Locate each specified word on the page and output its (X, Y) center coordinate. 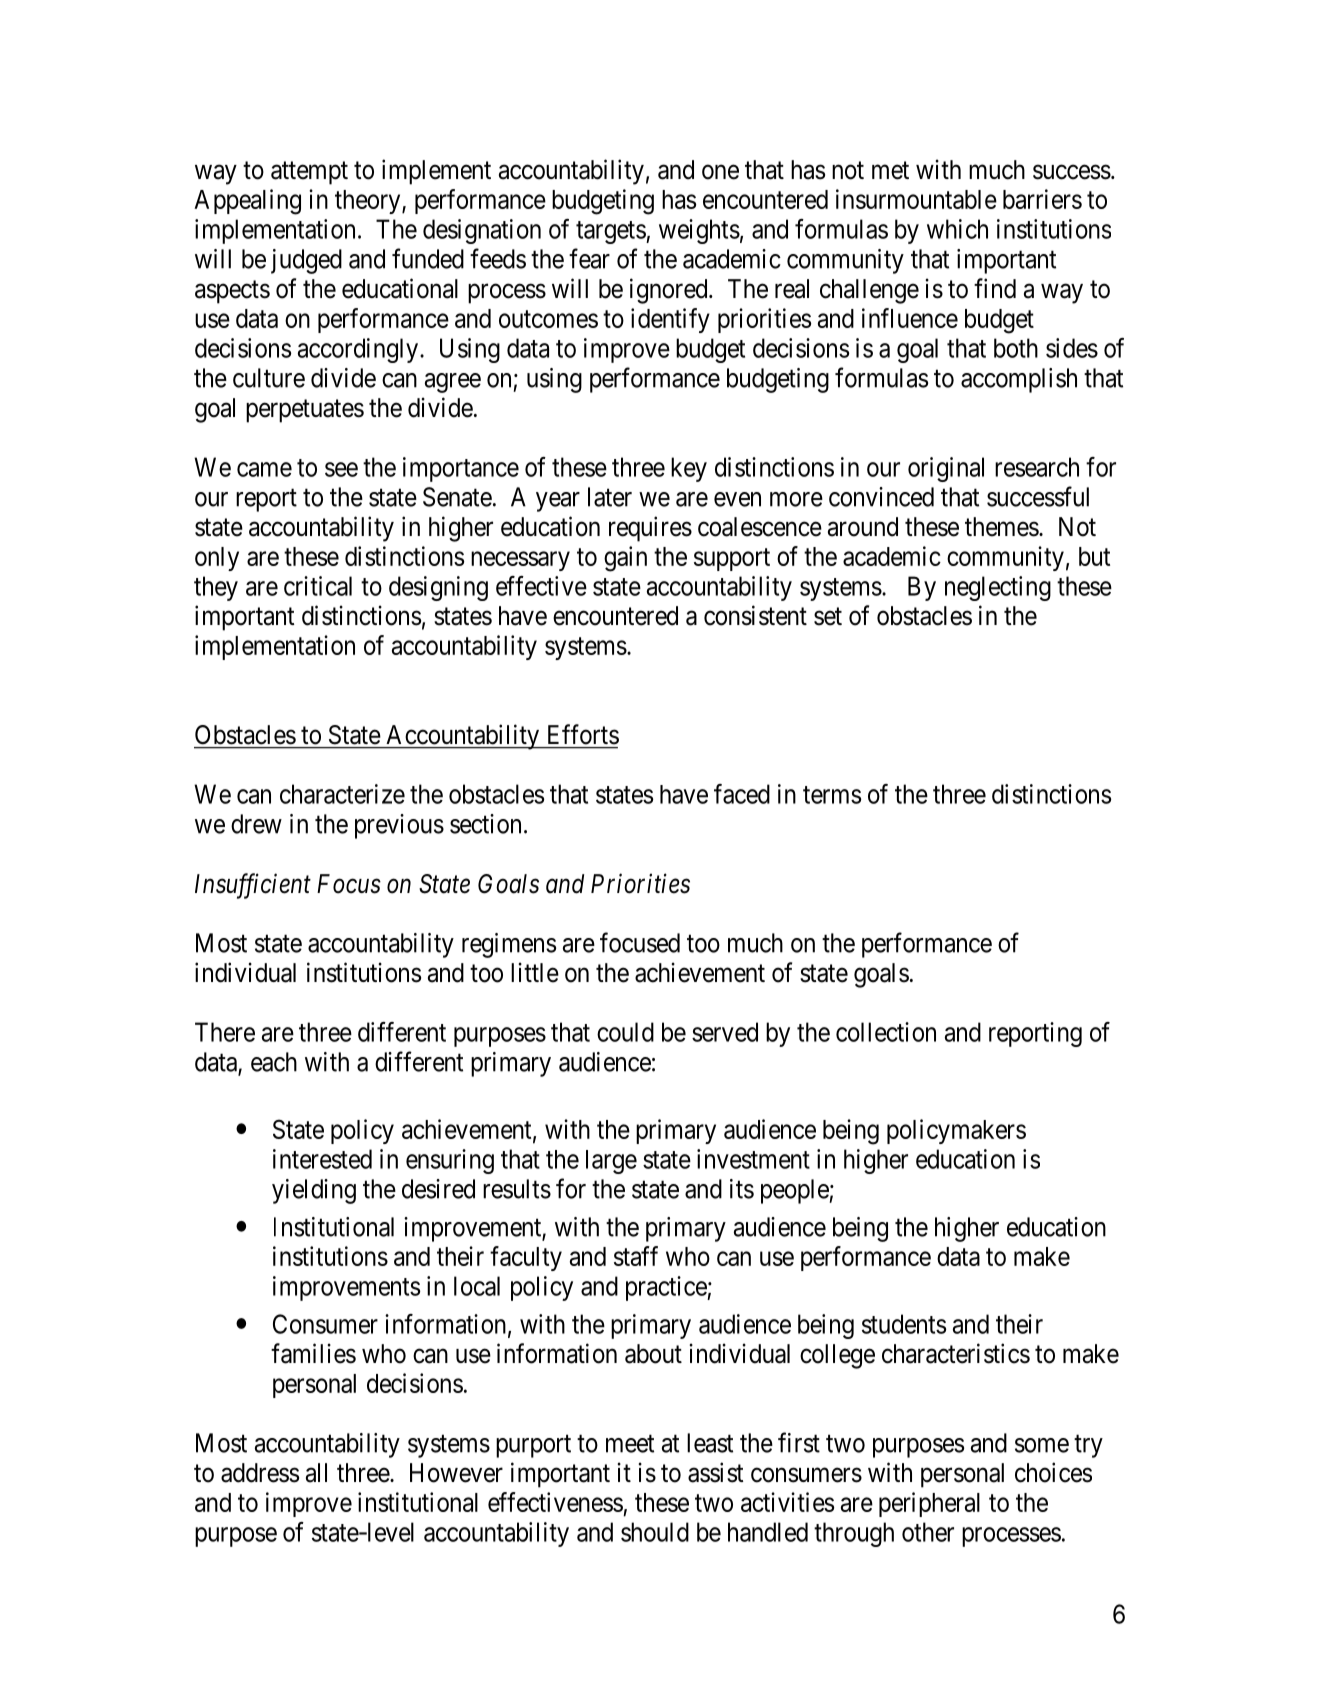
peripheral (929, 1504)
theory (369, 202)
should (655, 1532)
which (957, 229)
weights (699, 231)
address (260, 1473)
